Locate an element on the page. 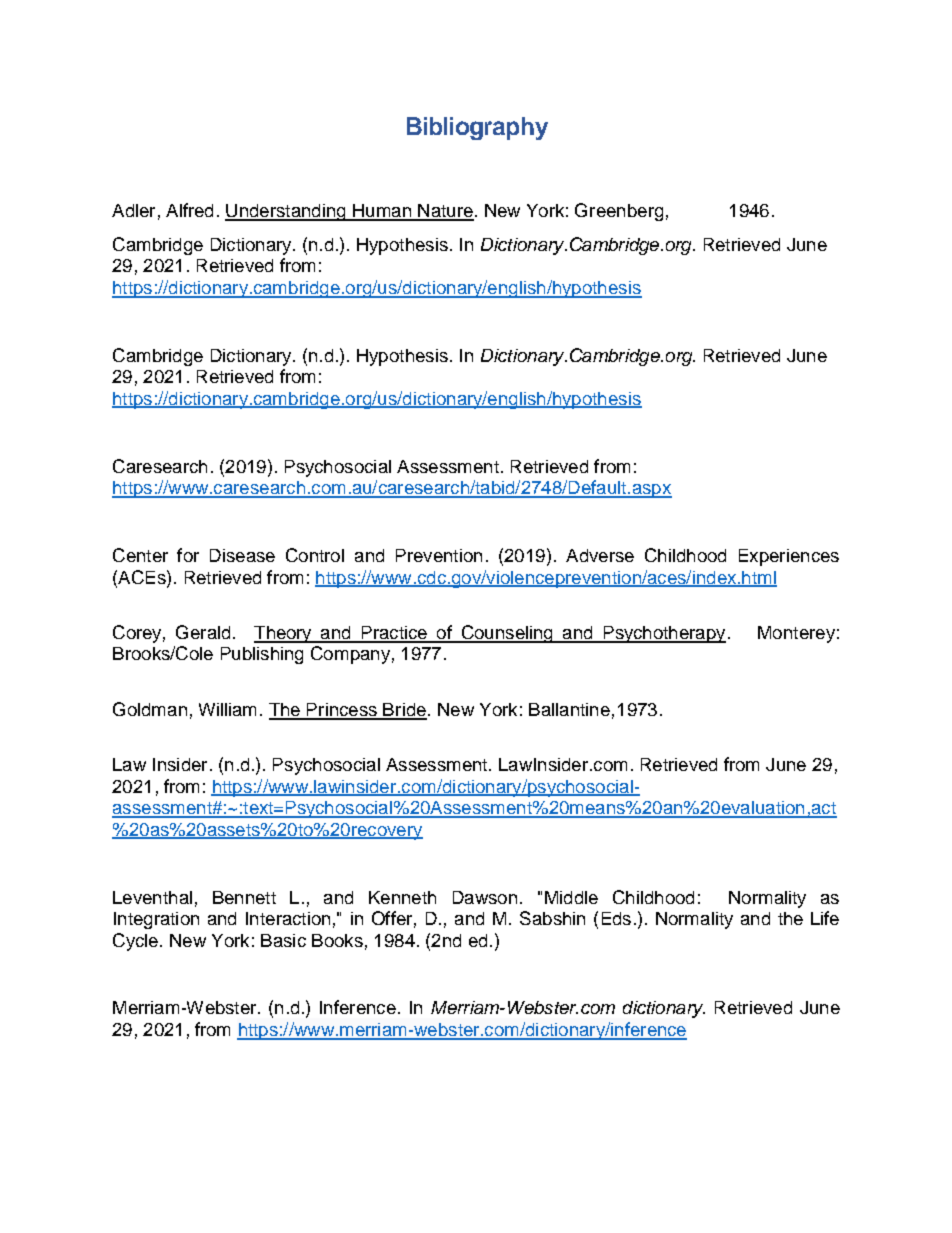  Monterey is located at coordinates (796, 634).
